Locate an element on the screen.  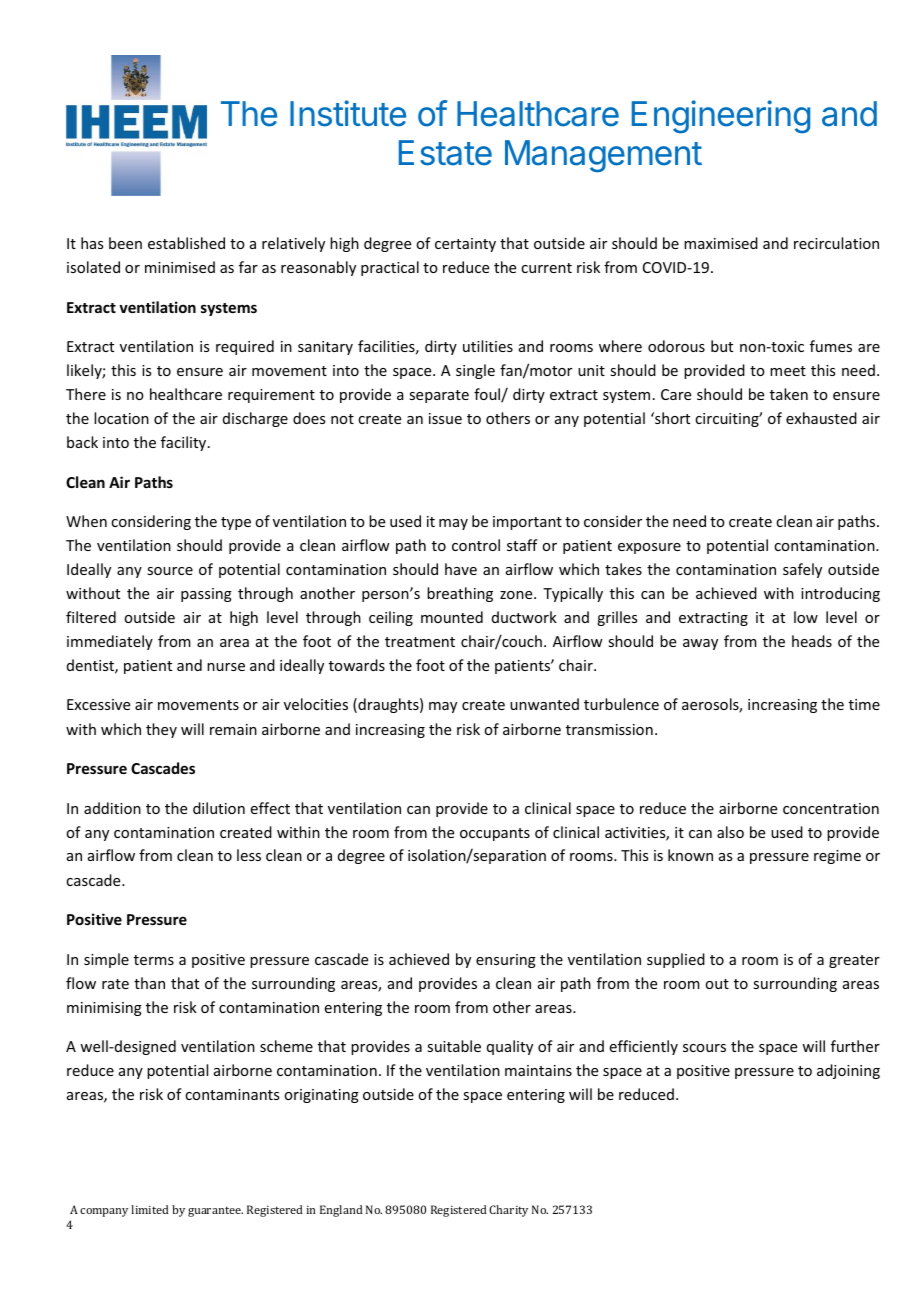
occupants is located at coordinates (495, 834).
